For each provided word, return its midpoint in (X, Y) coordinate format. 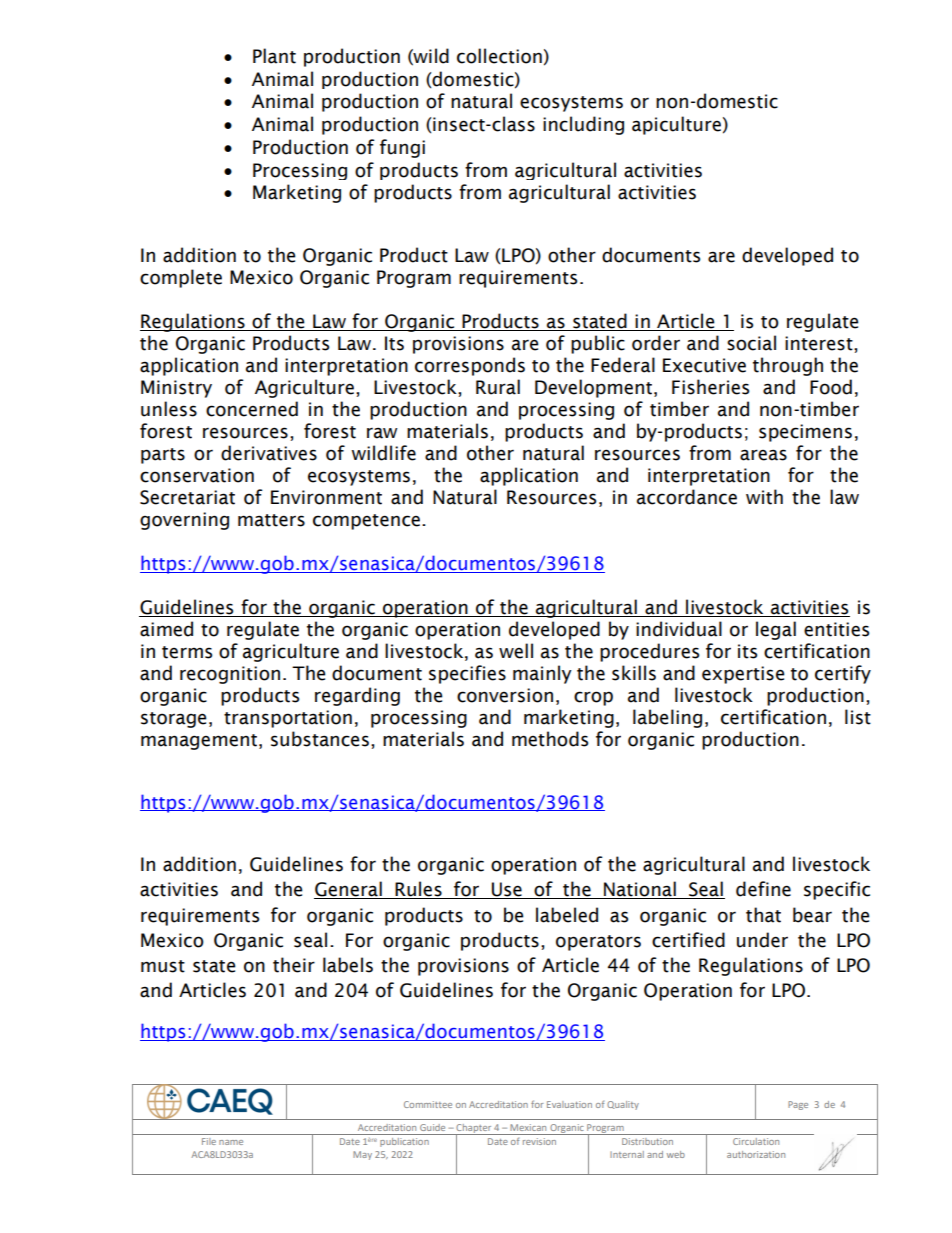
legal (776, 630)
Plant (274, 56)
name (231, 1142)
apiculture (676, 125)
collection (499, 56)
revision (539, 1141)
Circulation (756, 1141)
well (516, 651)
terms (187, 652)
